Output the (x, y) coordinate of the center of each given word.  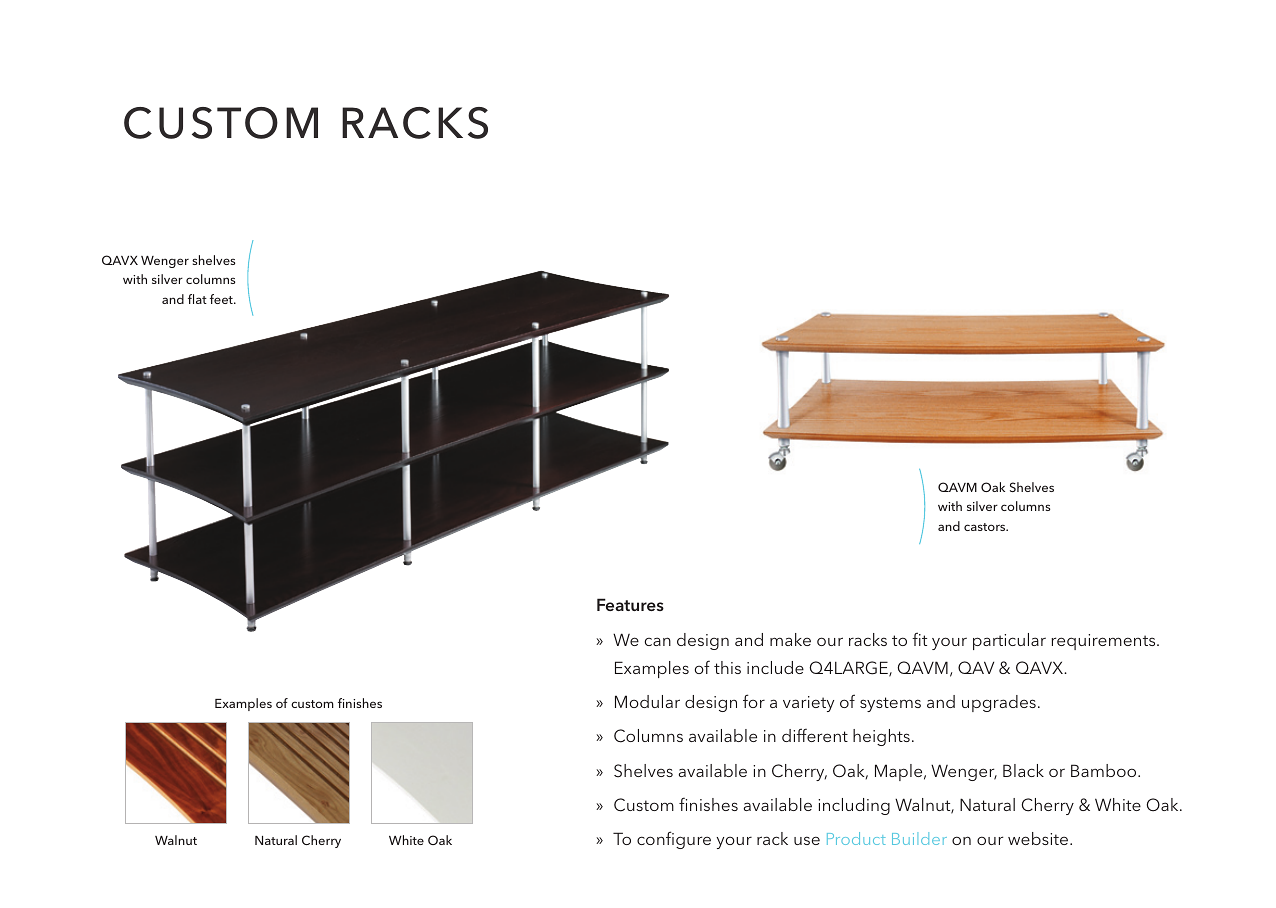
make (790, 639)
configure (674, 840)
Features (630, 604)
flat (197, 299)
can (658, 641)
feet (222, 299)
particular (1009, 641)
